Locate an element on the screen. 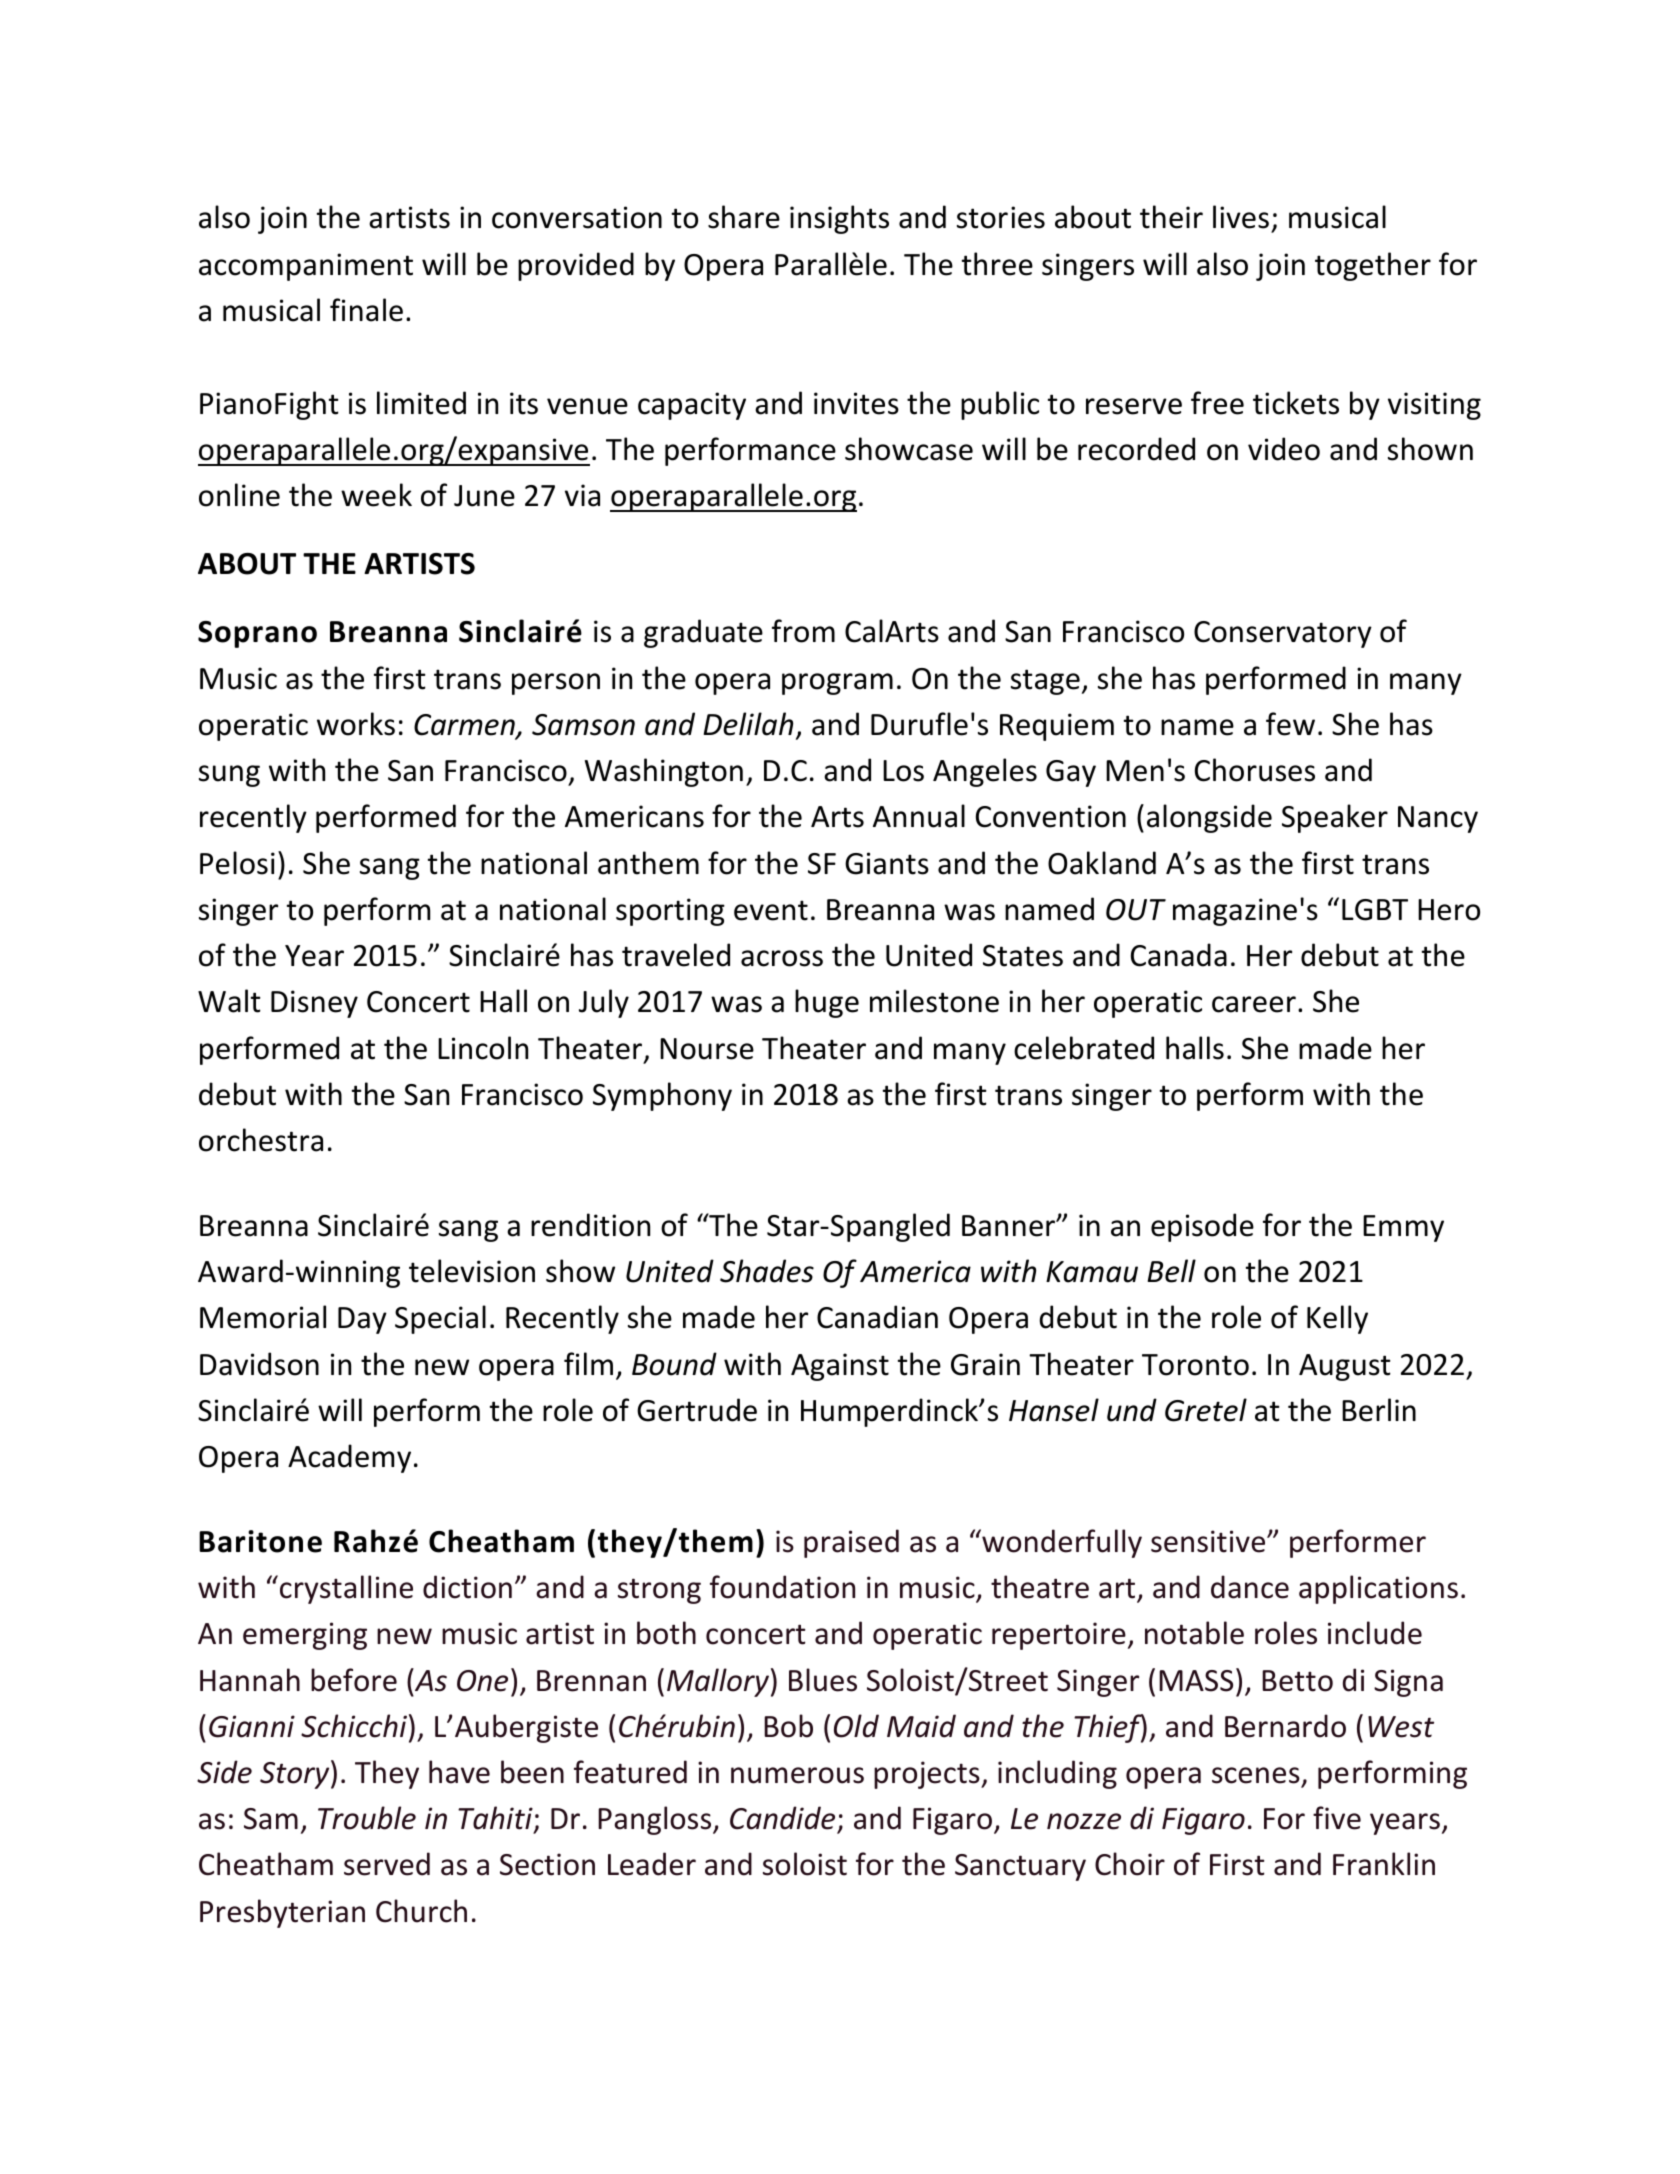 The height and width of the screenshot is (2174, 1680). Candide is located at coordinates (784, 1819).
